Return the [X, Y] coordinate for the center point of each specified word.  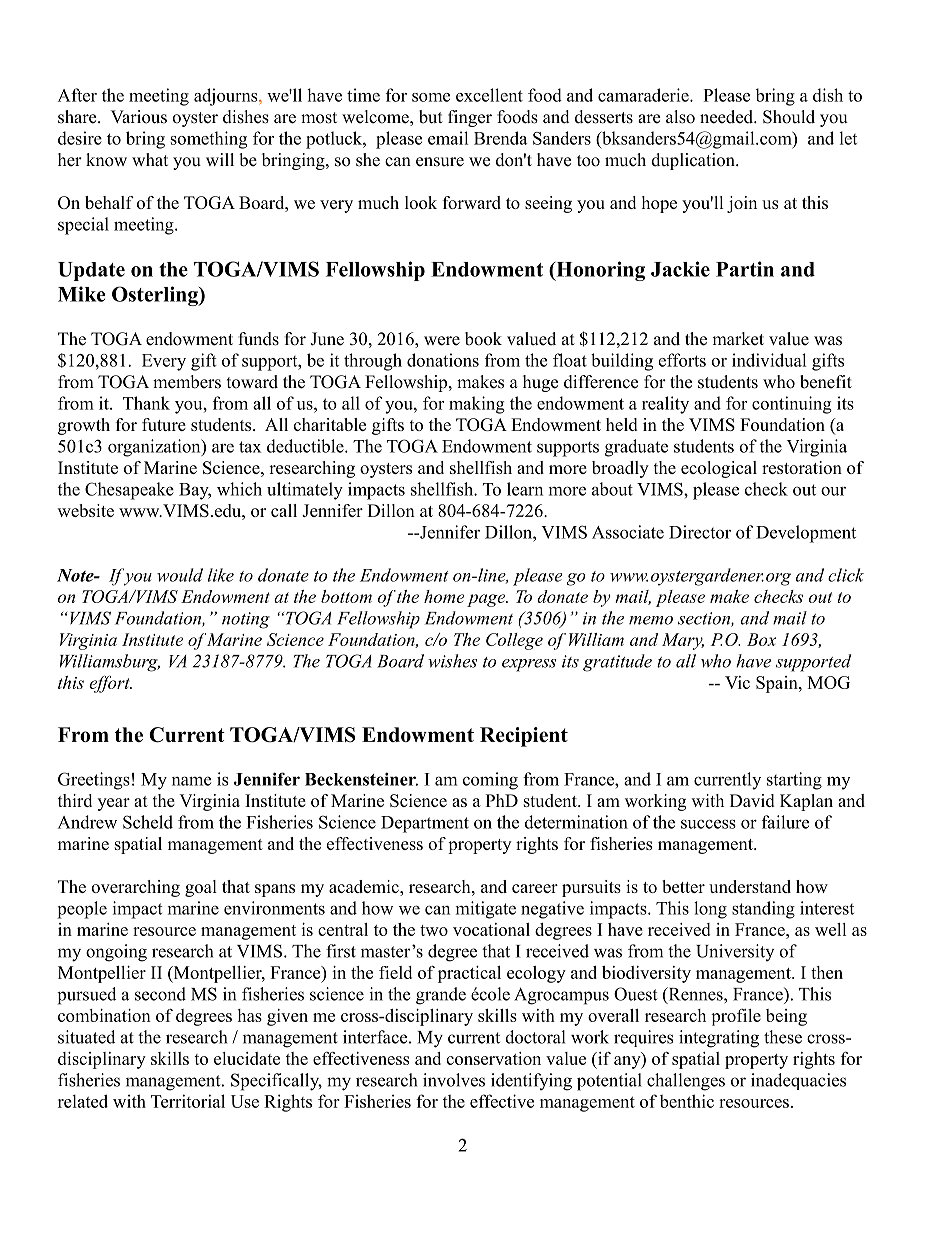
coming [490, 781]
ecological [719, 469]
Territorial [188, 1101]
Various [139, 117]
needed [727, 117]
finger [470, 118]
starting [794, 781]
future [164, 424]
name [191, 781]
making [477, 405]
